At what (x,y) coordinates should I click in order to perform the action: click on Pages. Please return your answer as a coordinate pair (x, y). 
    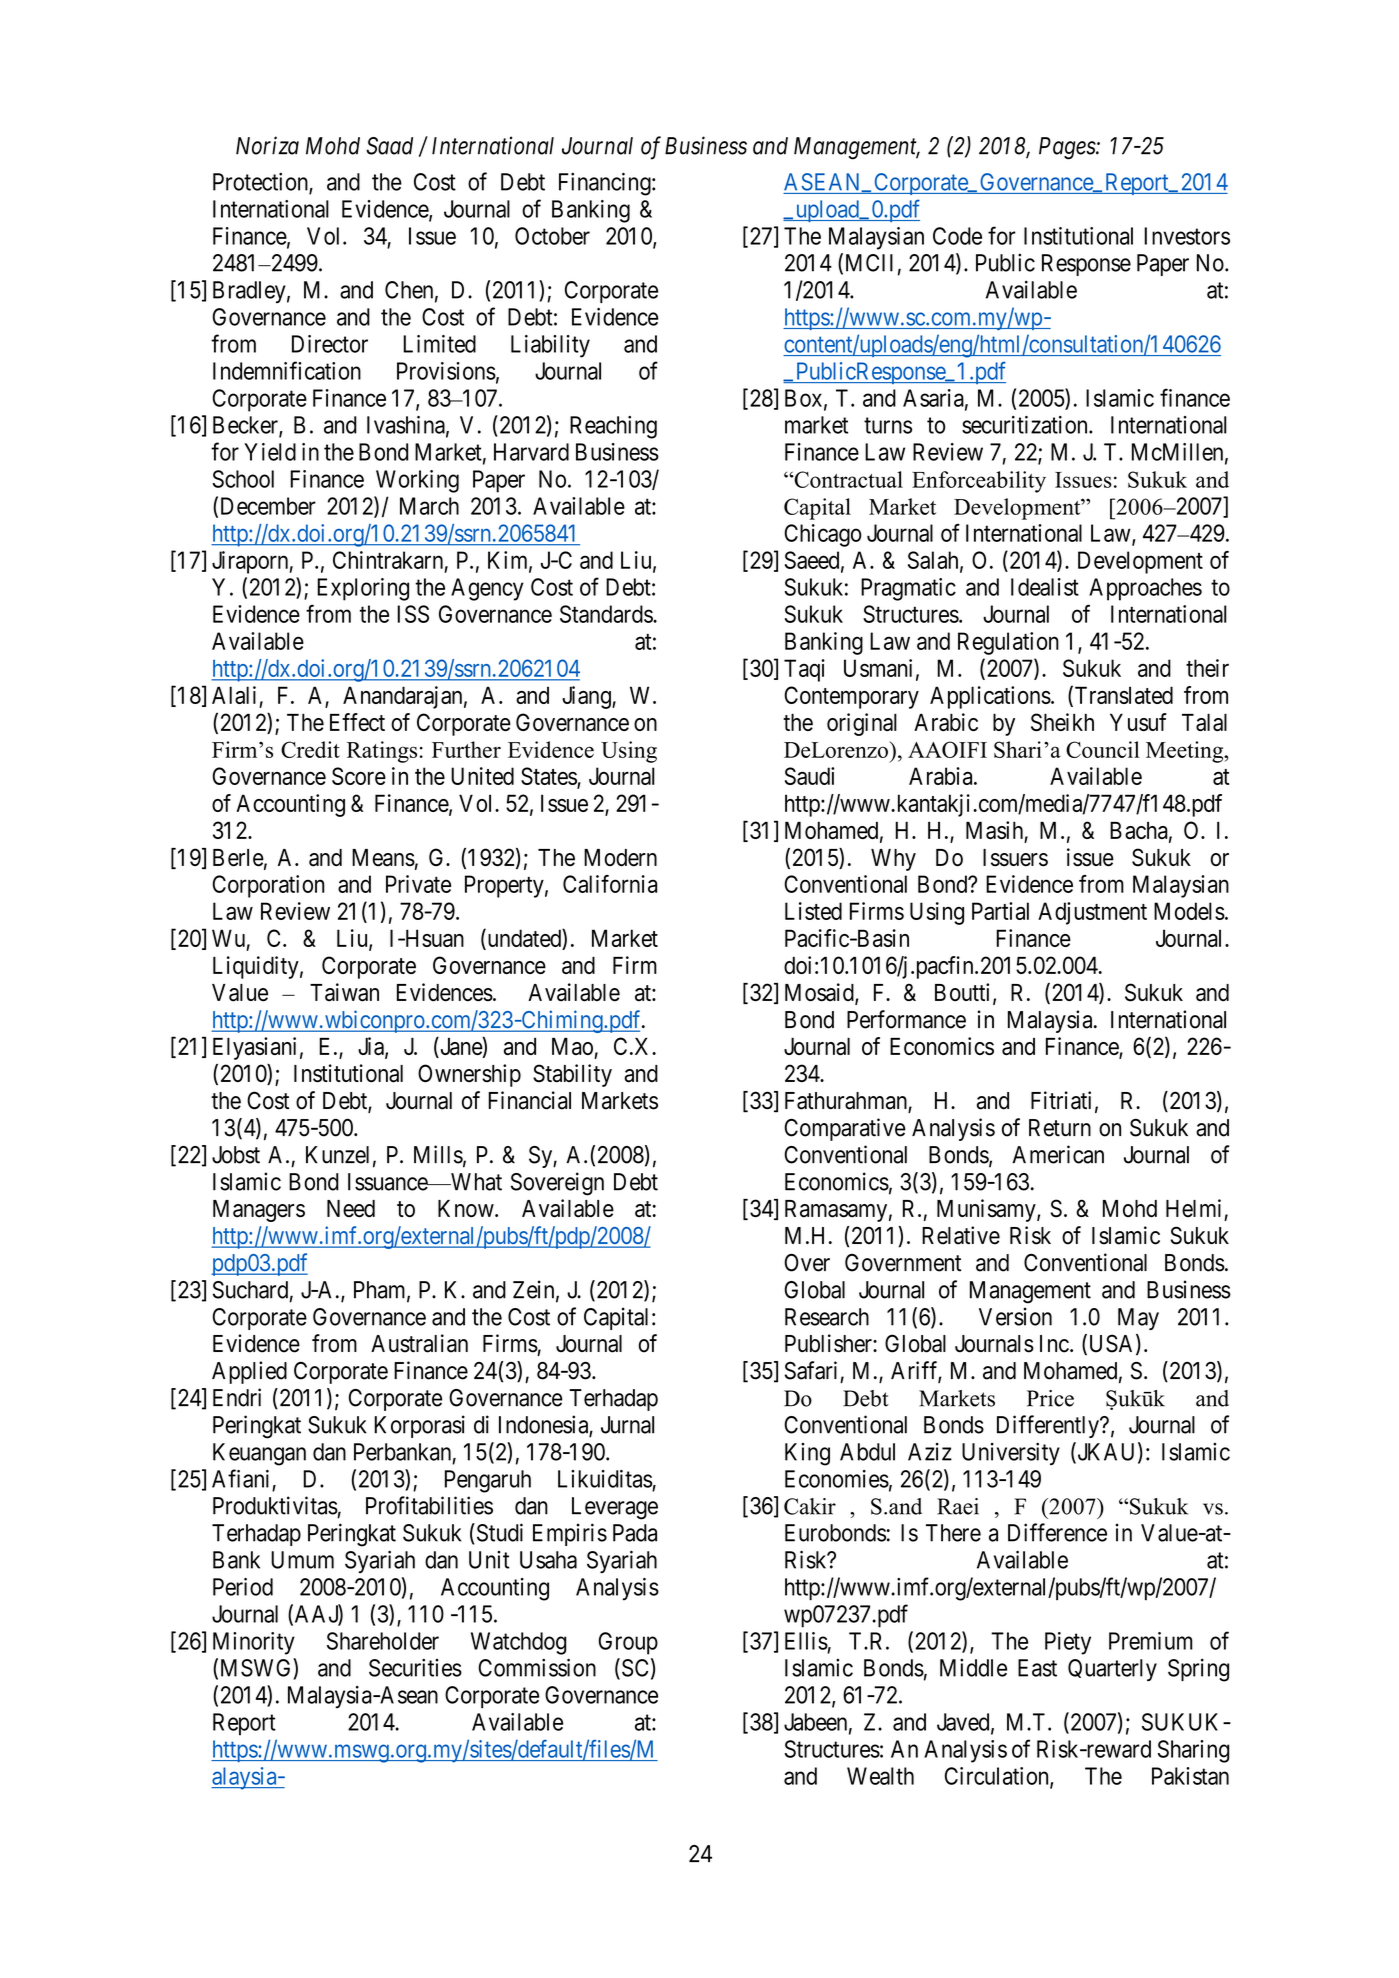
    Looking at the image, I should click on (1068, 148).
